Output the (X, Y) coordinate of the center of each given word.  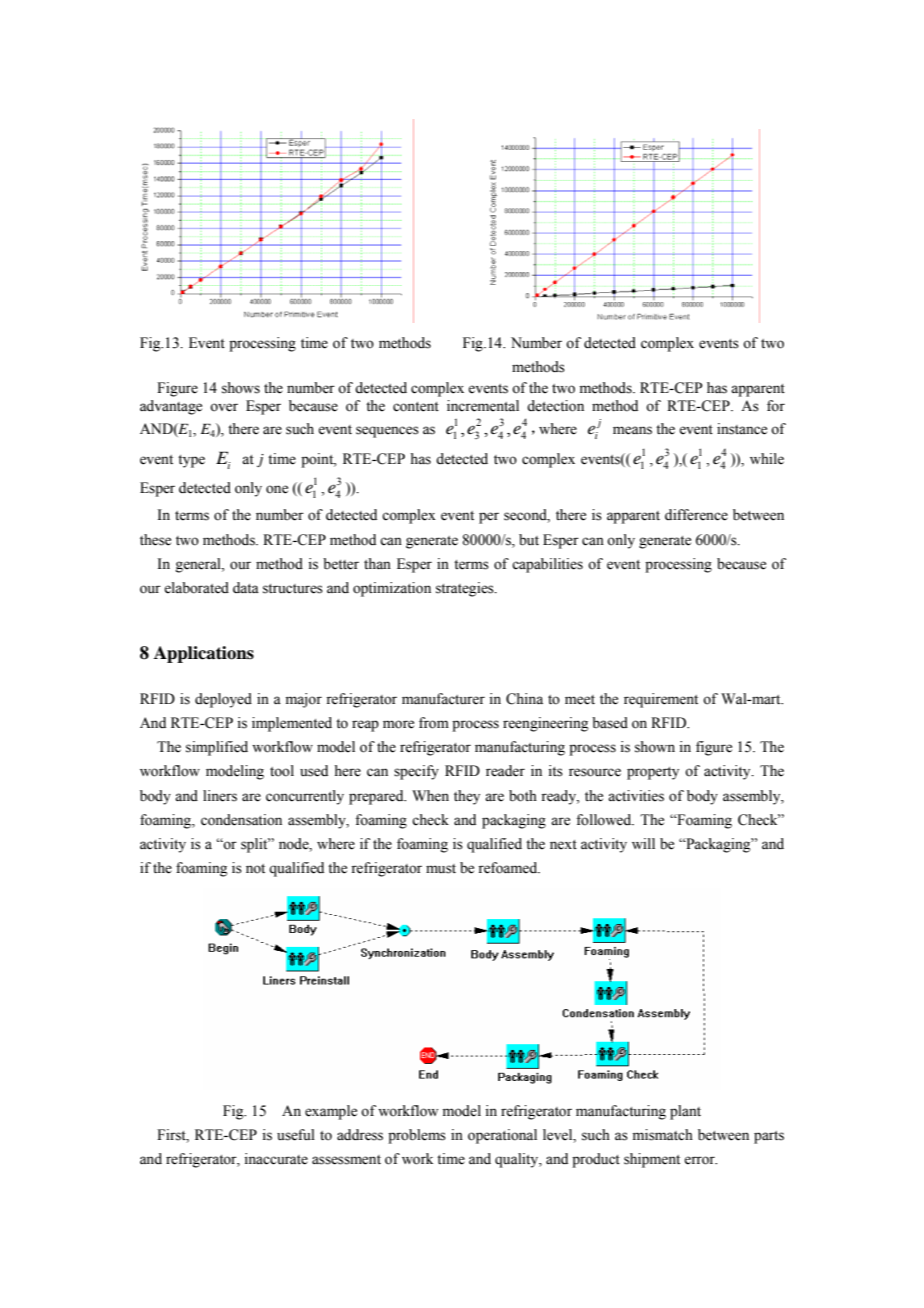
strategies (466, 589)
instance (742, 429)
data (246, 588)
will (643, 843)
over (224, 407)
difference (696, 515)
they (467, 797)
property (653, 773)
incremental (483, 406)
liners (220, 796)
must (441, 869)
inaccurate (276, 1159)
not (255, 869)
